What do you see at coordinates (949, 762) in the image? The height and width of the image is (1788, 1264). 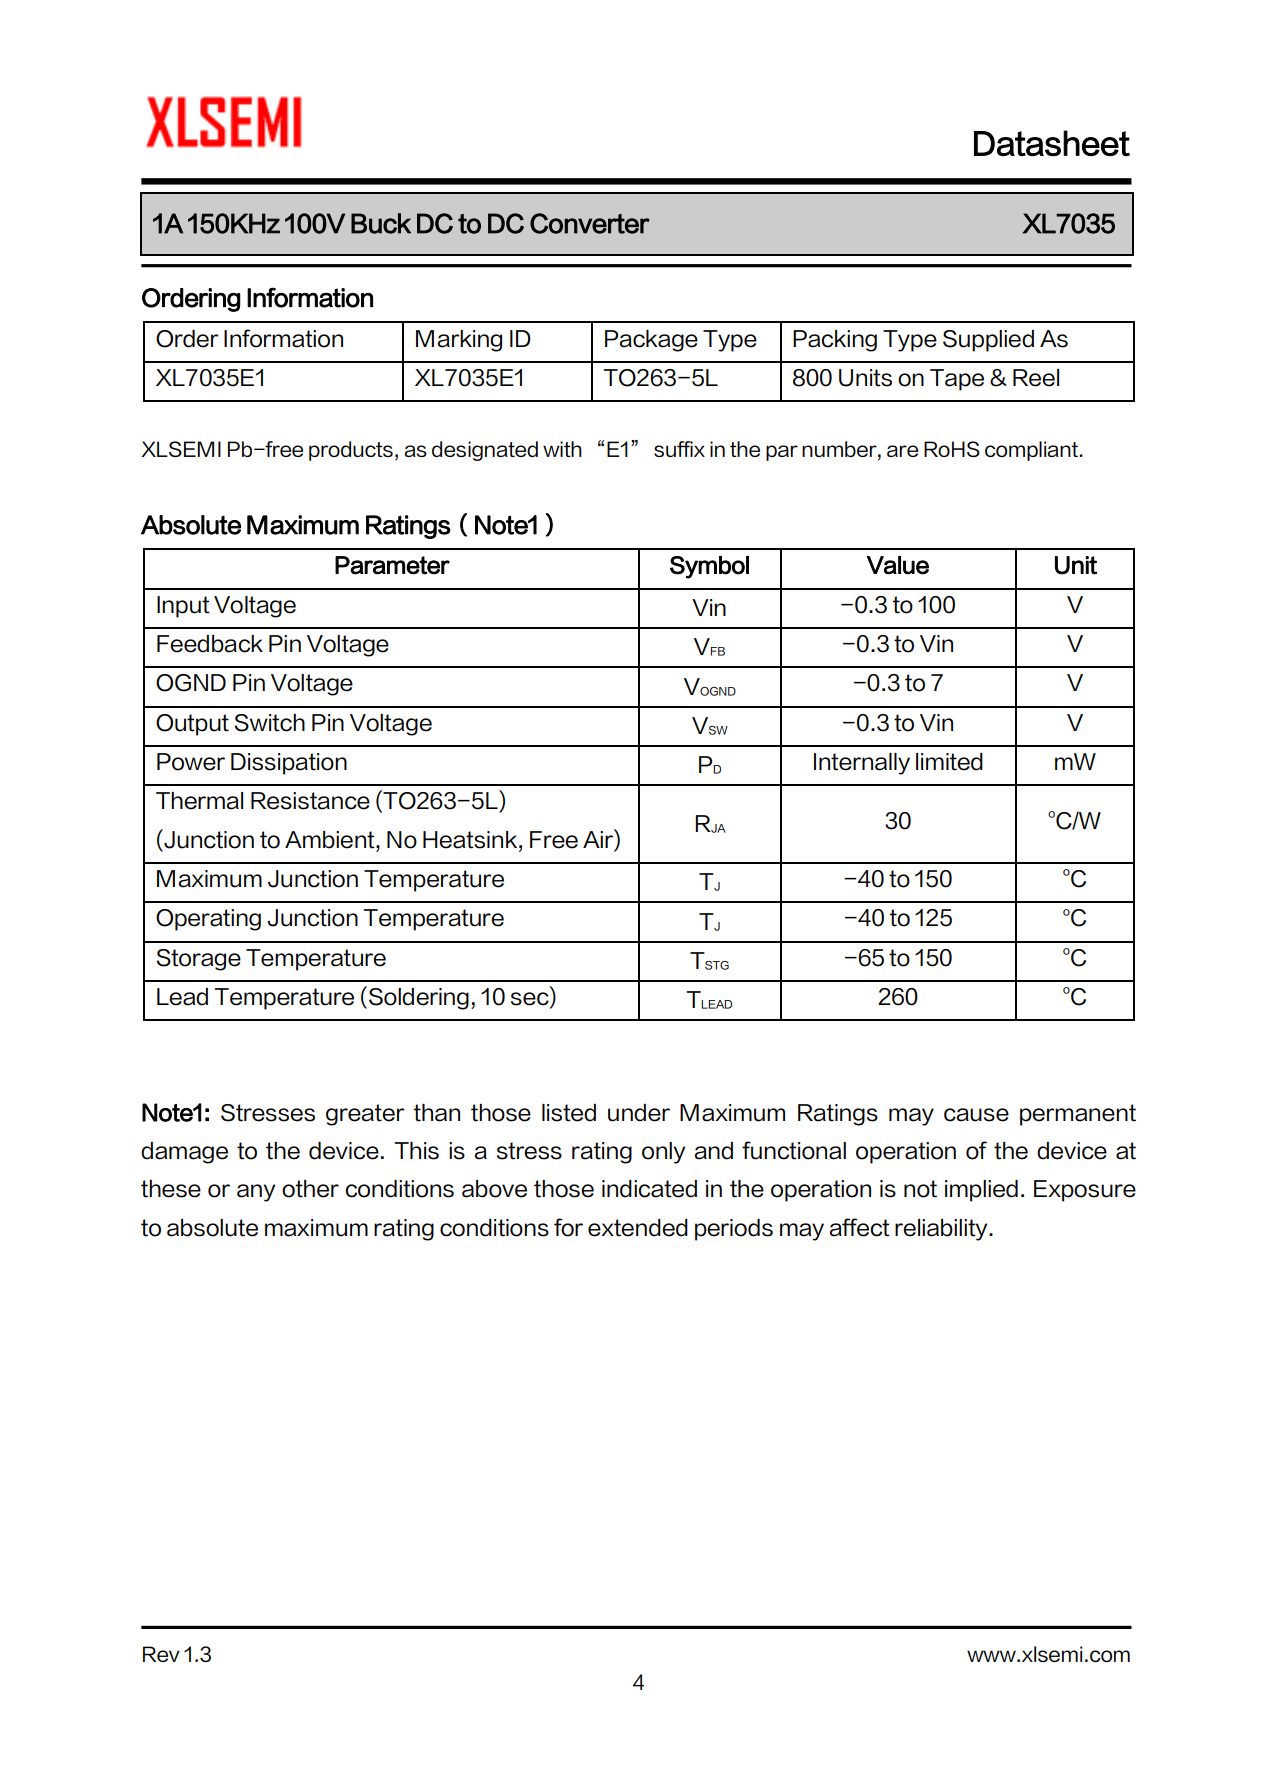 I see `limited` at bounding box center [949, 762].
